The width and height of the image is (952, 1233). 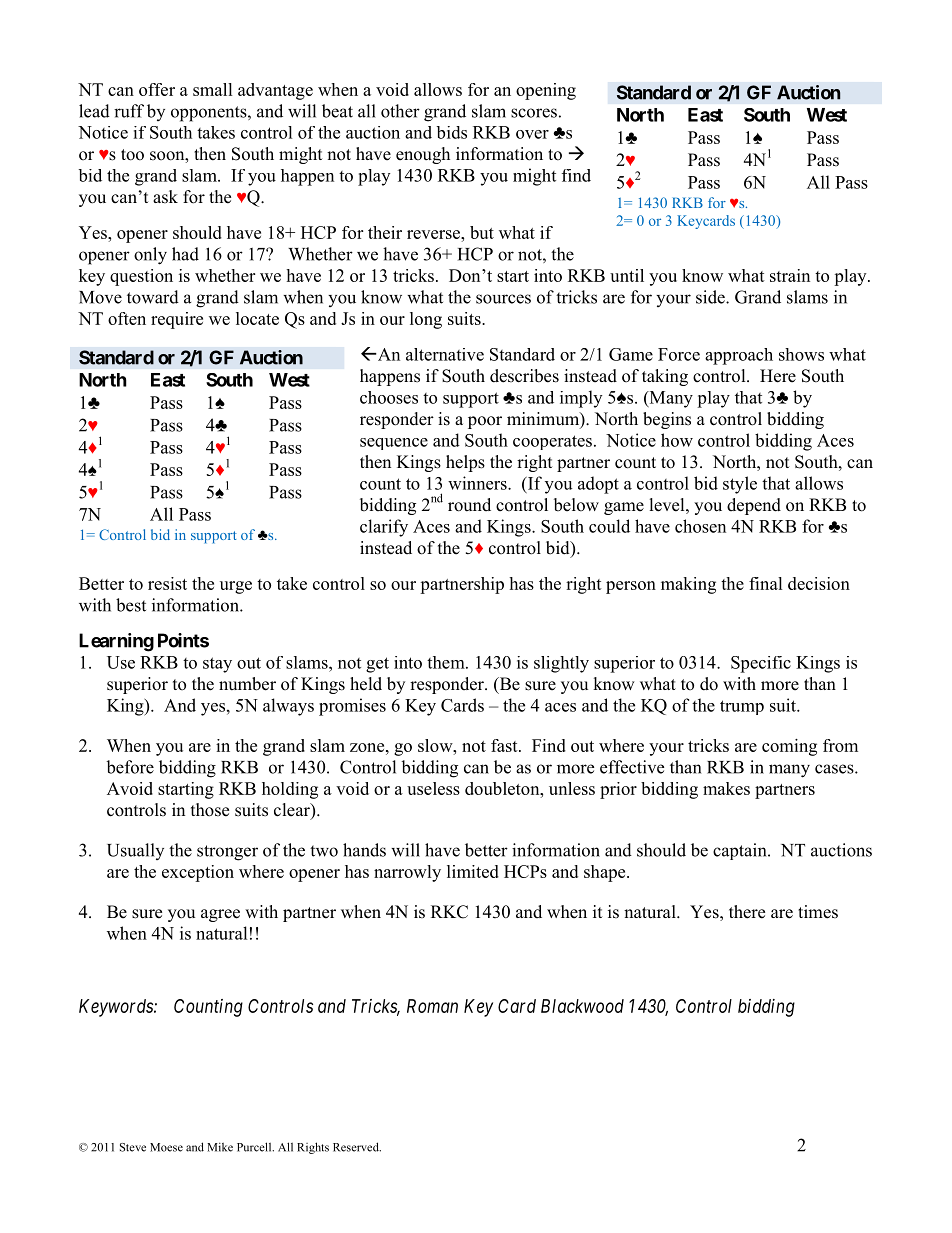 What do you see at coordinates (465, 463) in the image?
I see `helps` at bounding box center [465, 463].
